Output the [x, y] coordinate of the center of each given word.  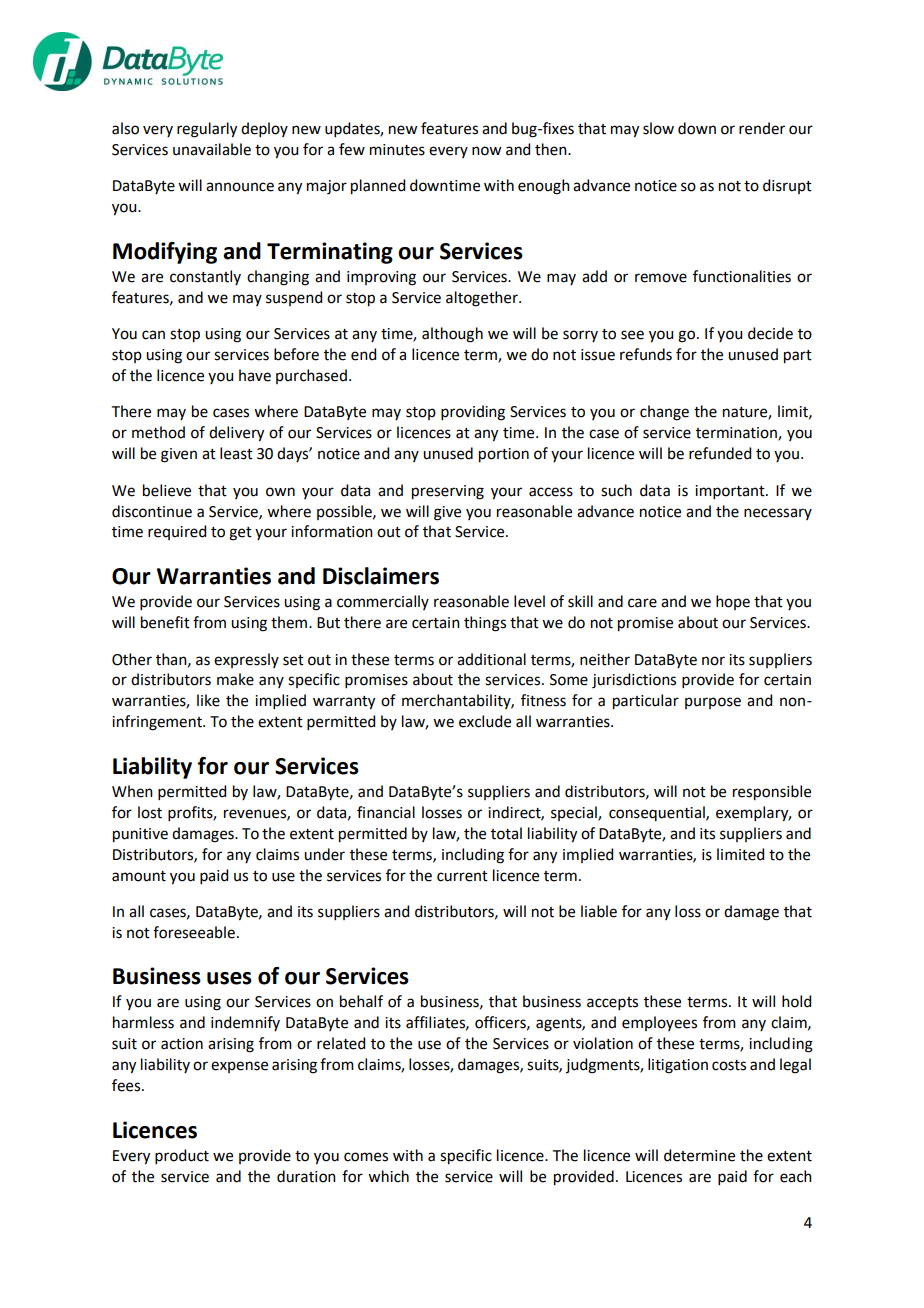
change [664, 413]
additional [491, 659]
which [388, 1176]
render [762, 128]
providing [473, 413]
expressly [246, 660]
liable [599, 911]
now [486, 151]
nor [713, 661]
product [182, 1156]
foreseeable [194, 932]
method [158, 432]
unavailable [212, 149]
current [462, 876]
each [796, 1176]
